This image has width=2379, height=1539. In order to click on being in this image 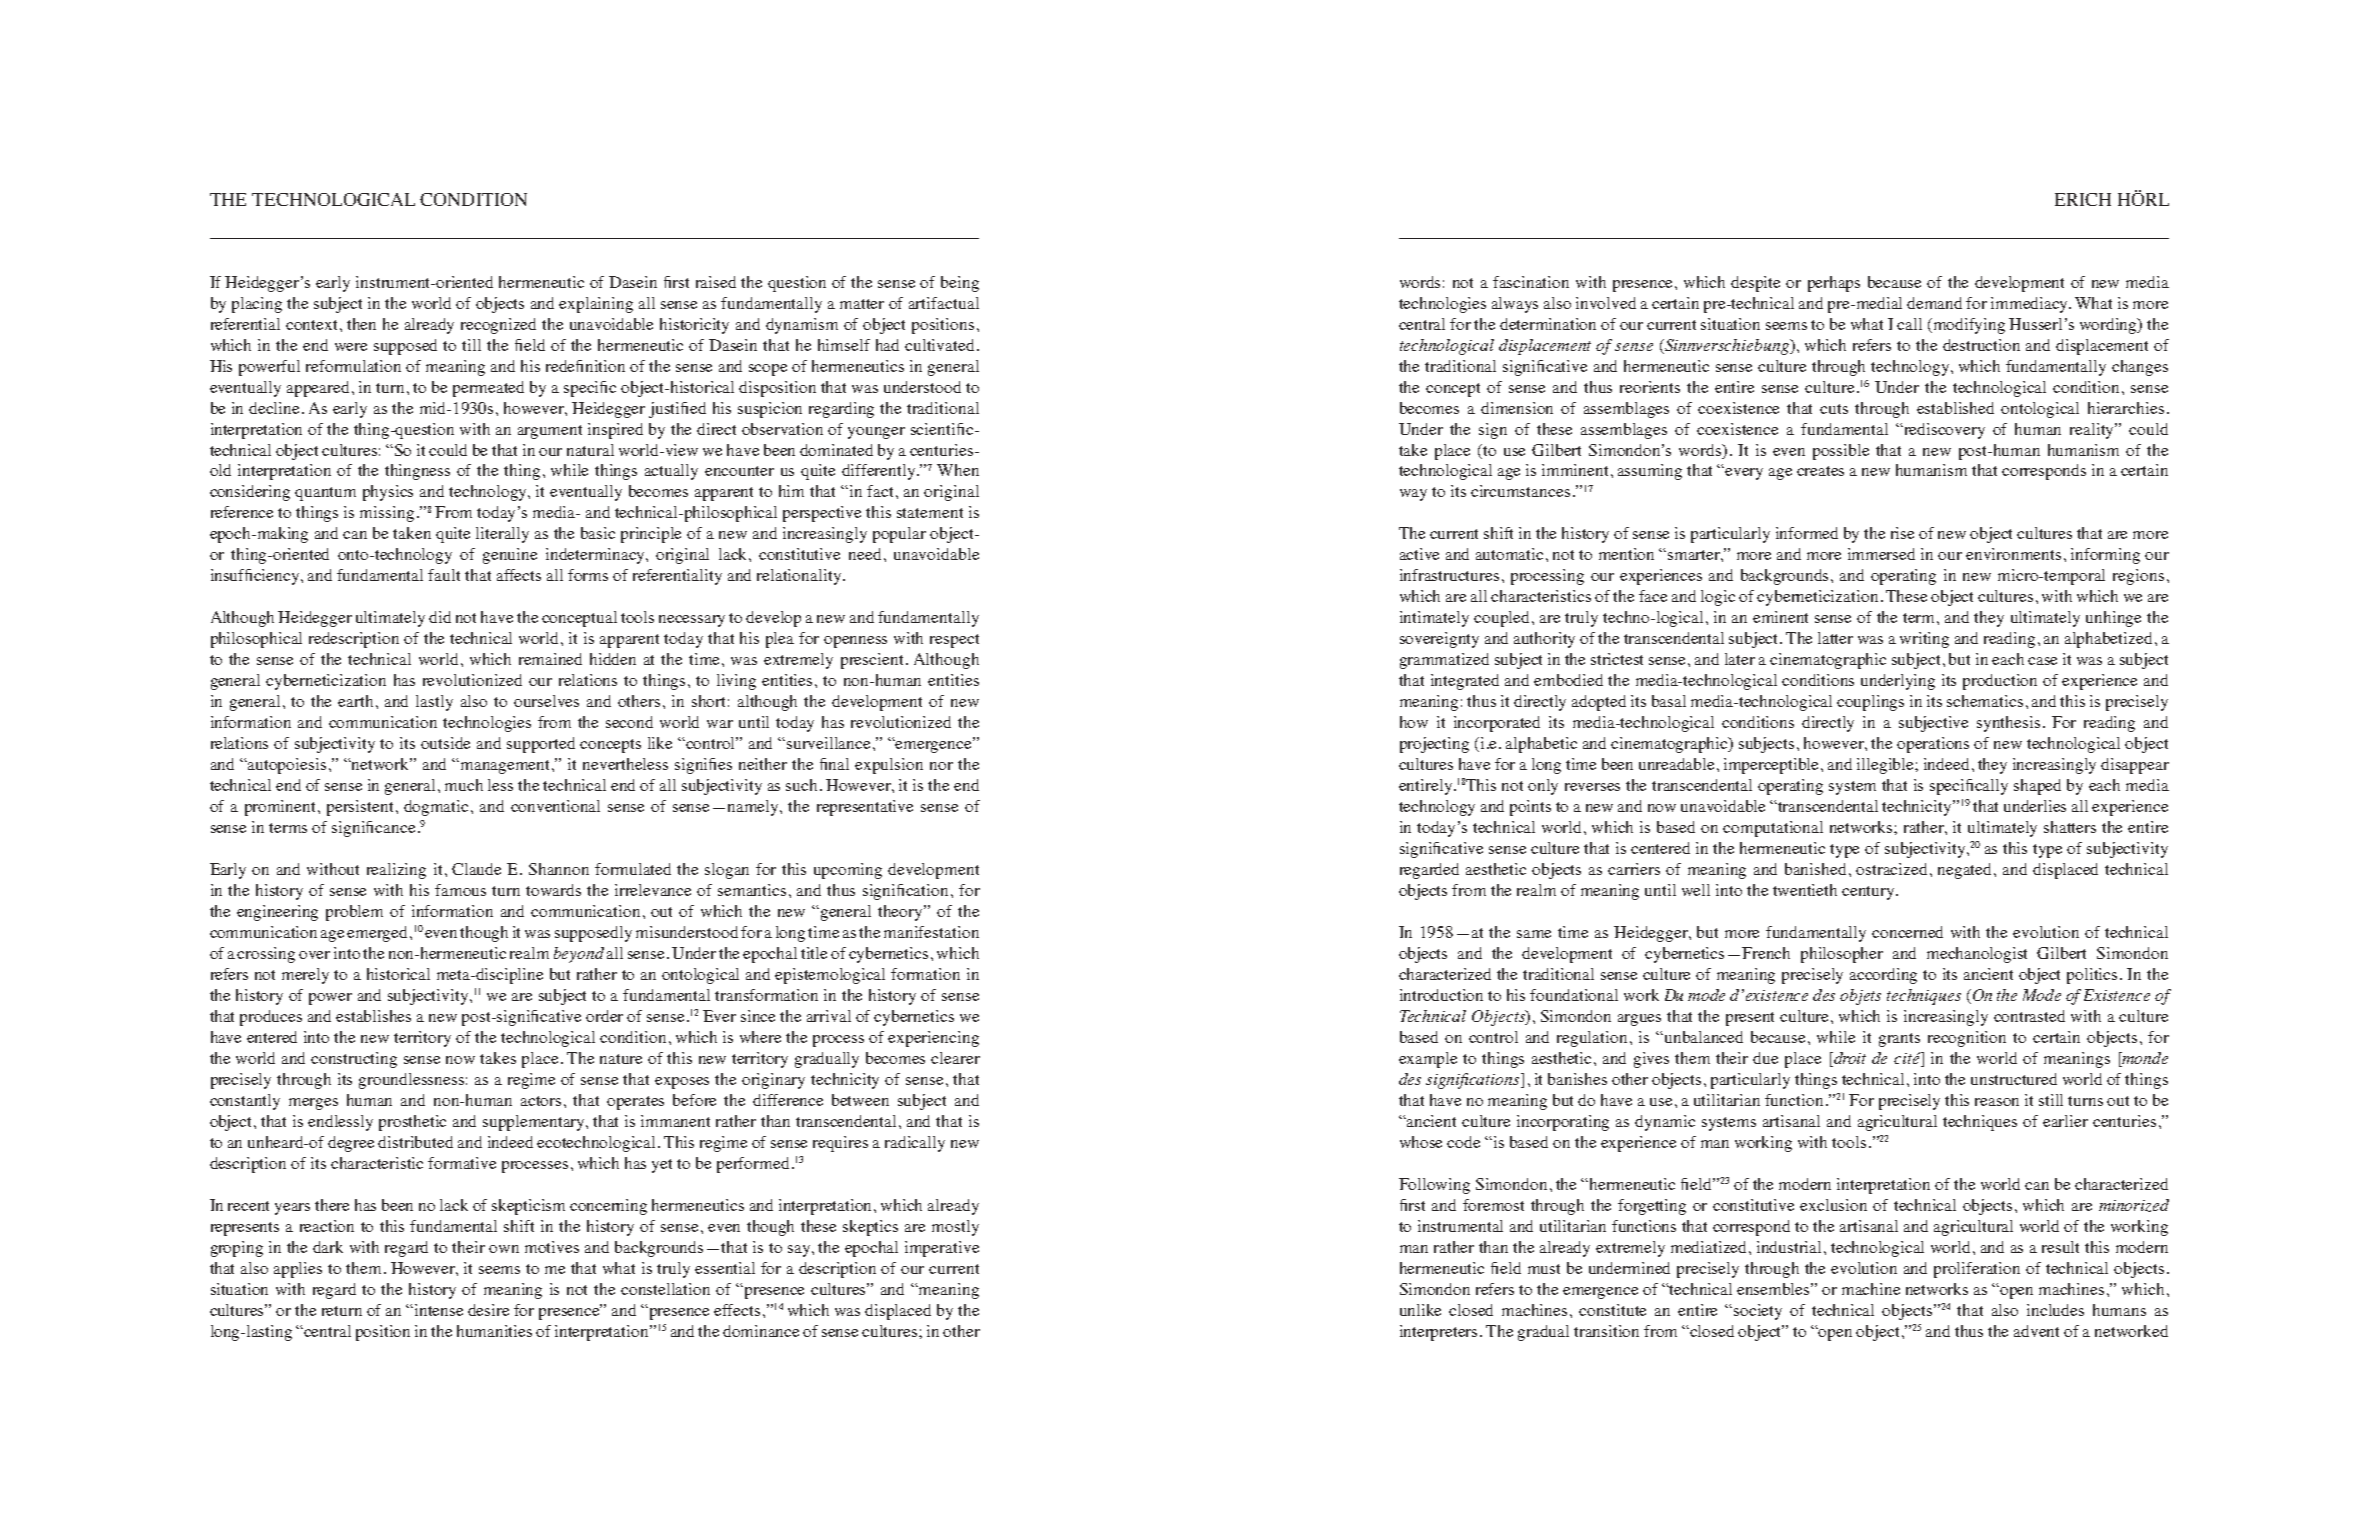, I will do `click(960, 284)`.
